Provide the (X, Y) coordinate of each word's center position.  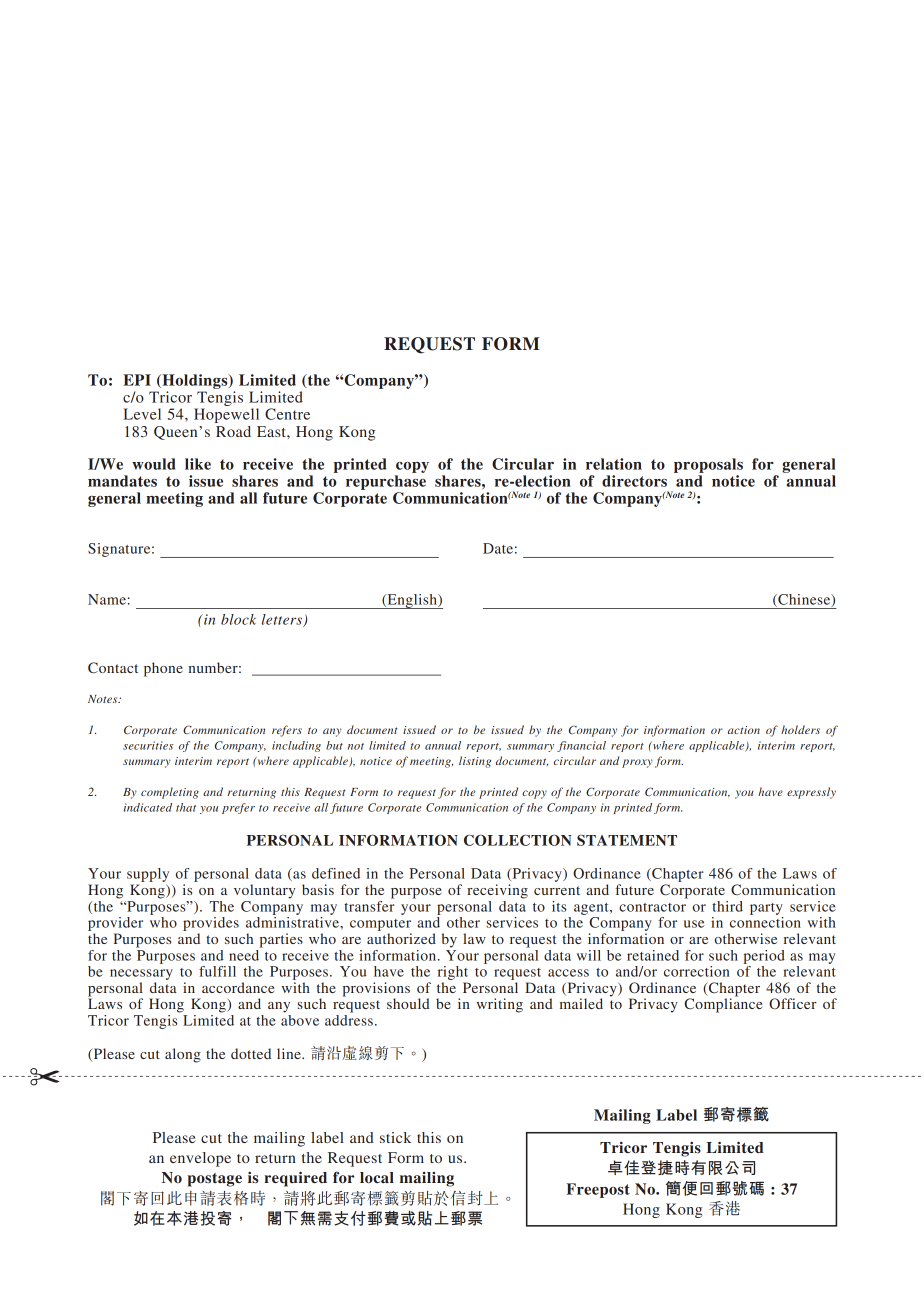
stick (395, 1137)
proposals (708, 465)
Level (142, 414)
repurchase (386, 482)
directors (634, 481)
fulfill (217, 971)
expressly (811, 793)
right (453, 973)
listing (475, 762)
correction (697, 971)
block (238, 619)
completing (170, 793)
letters (283, 620)
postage (214, 1180)
